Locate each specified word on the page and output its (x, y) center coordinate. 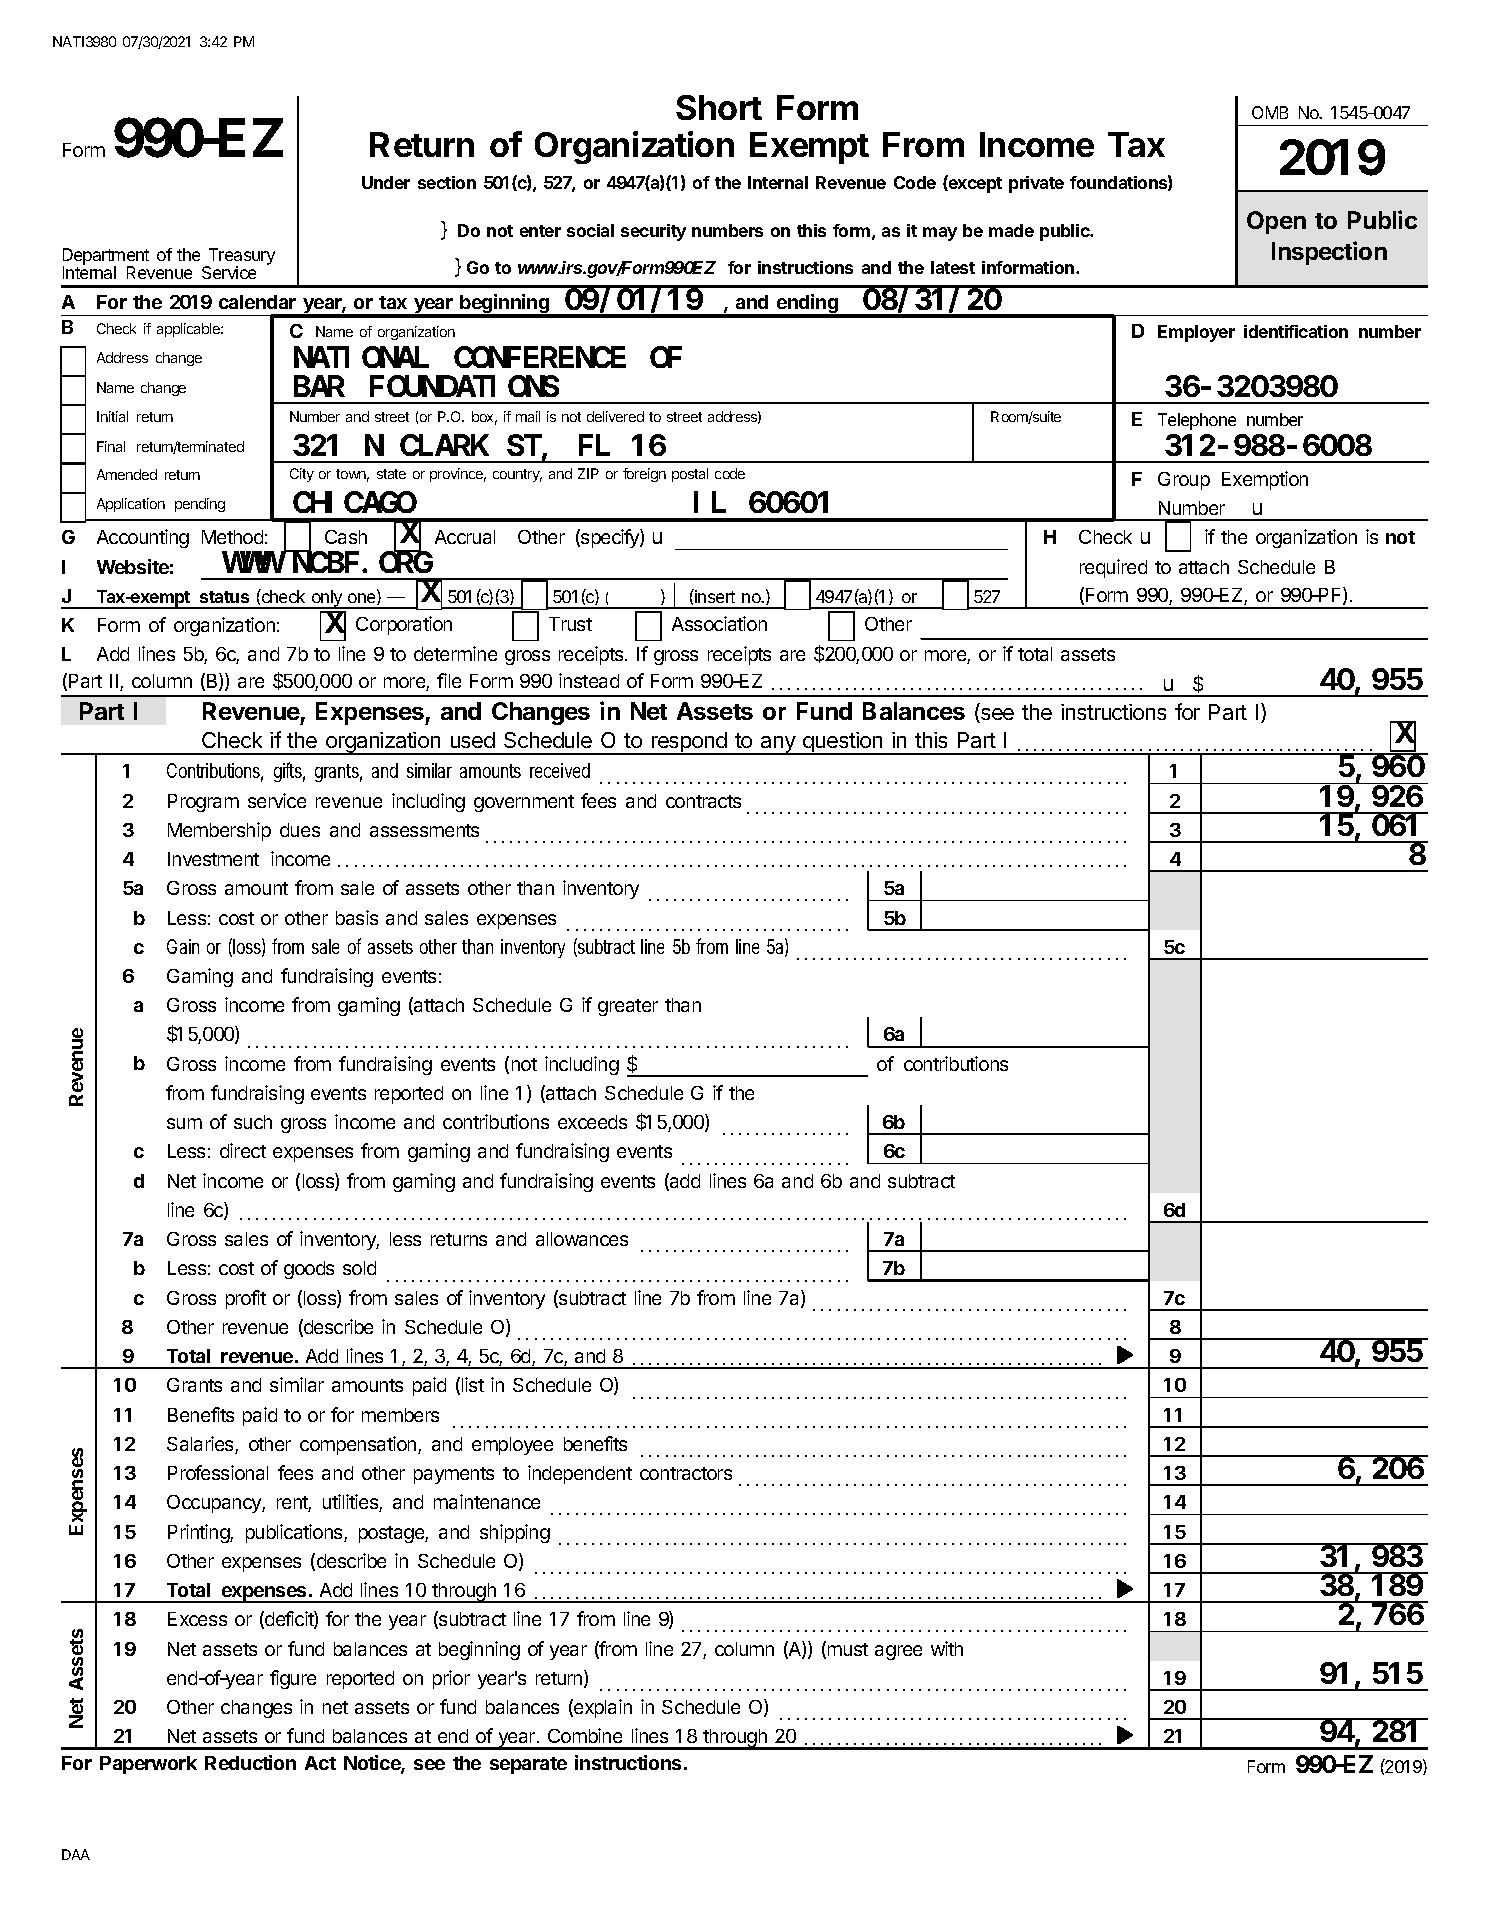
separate (528, 1765)
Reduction (250, 1762)
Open (1276, 222)
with (947, 1648)
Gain (183, 946)
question (843, 743)
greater (628, 1007)
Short (719, 107)
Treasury (240, 257)
